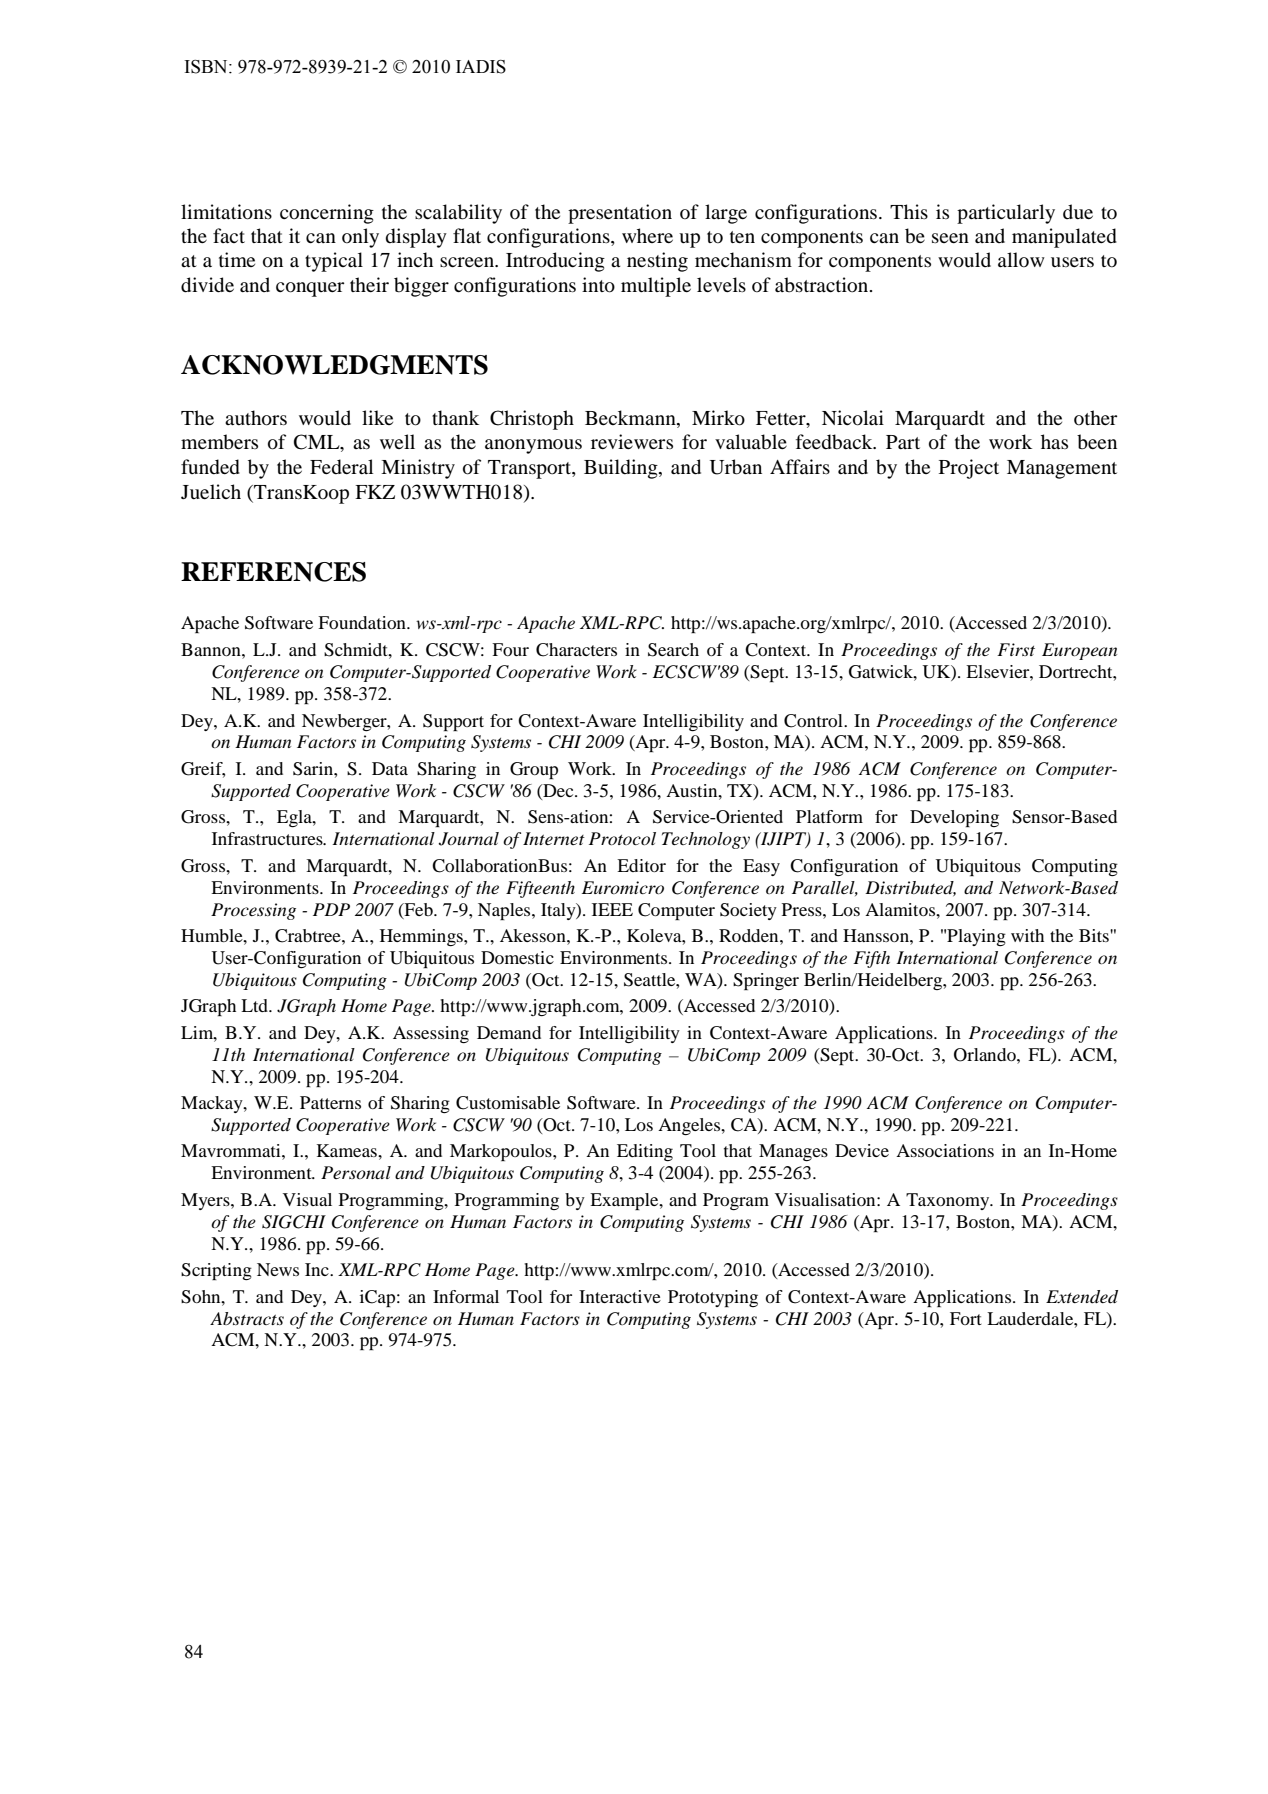 Image resolution: width=1268 pixels, height=1794 pixels. What do you see at coordinates (693, 790) in the page?
I see `Austin` at bounding box center [693, 790].
